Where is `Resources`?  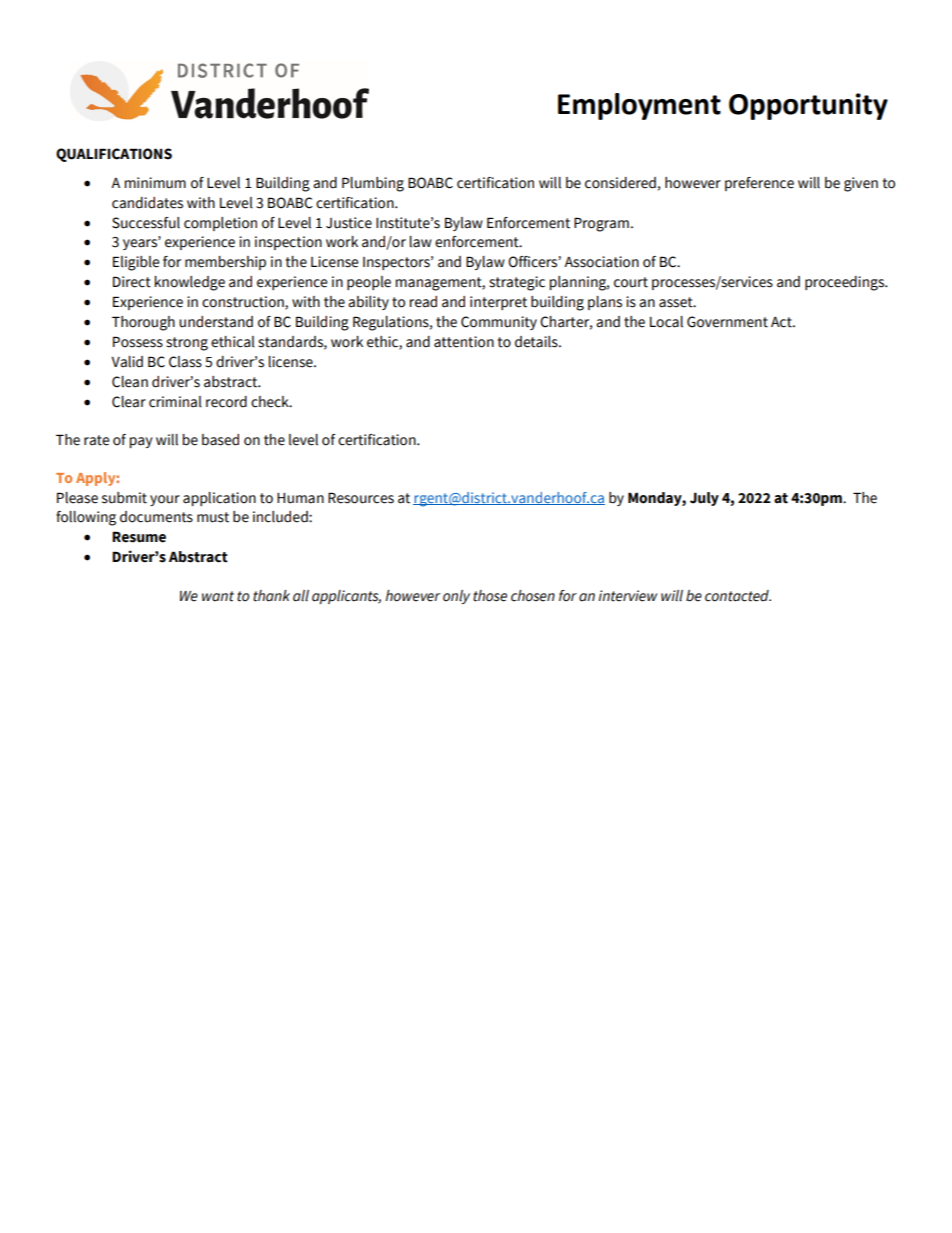 Resources is located at coordinates (361, 498).
